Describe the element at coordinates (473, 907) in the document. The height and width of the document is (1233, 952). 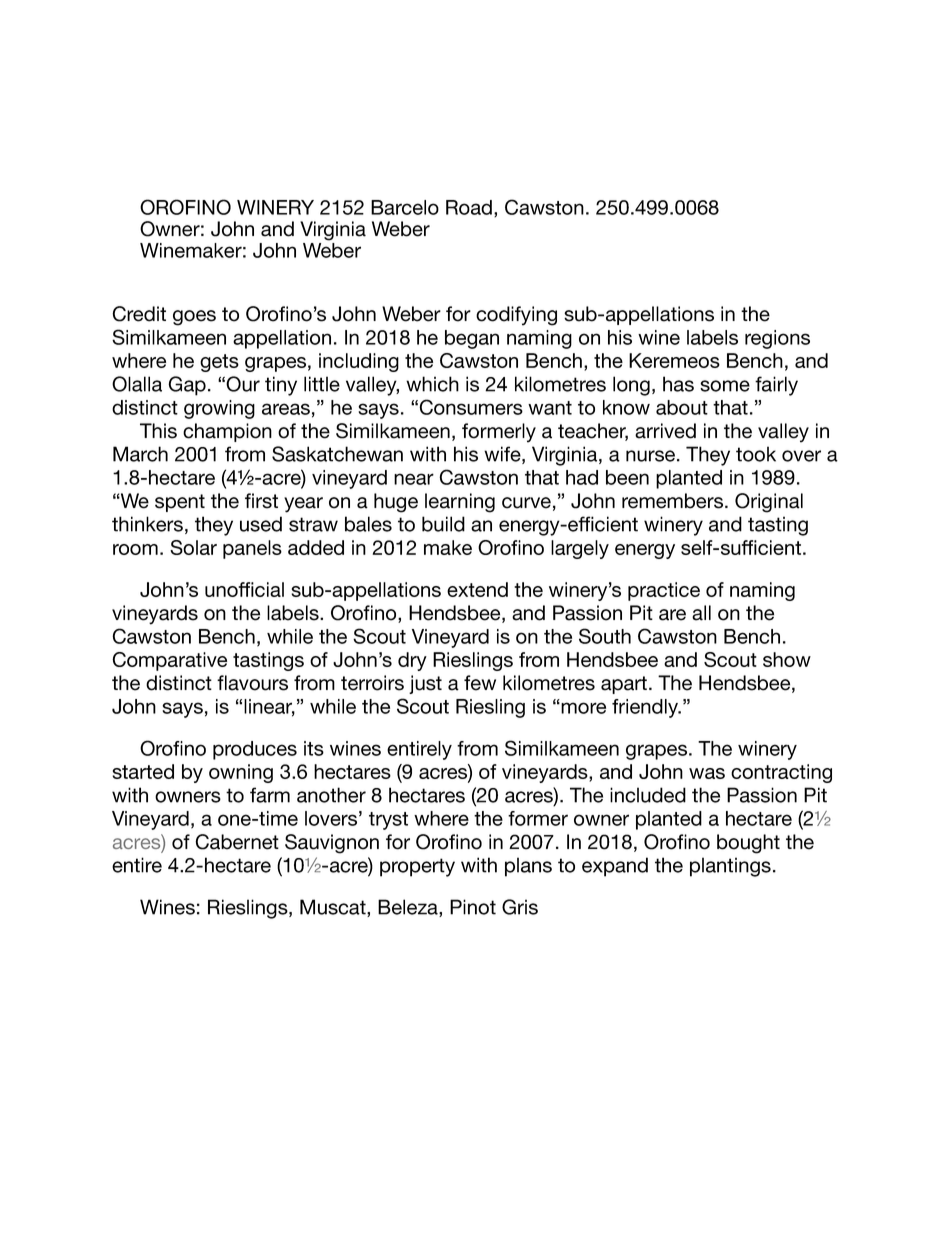
I see `Pinot` at that location.
